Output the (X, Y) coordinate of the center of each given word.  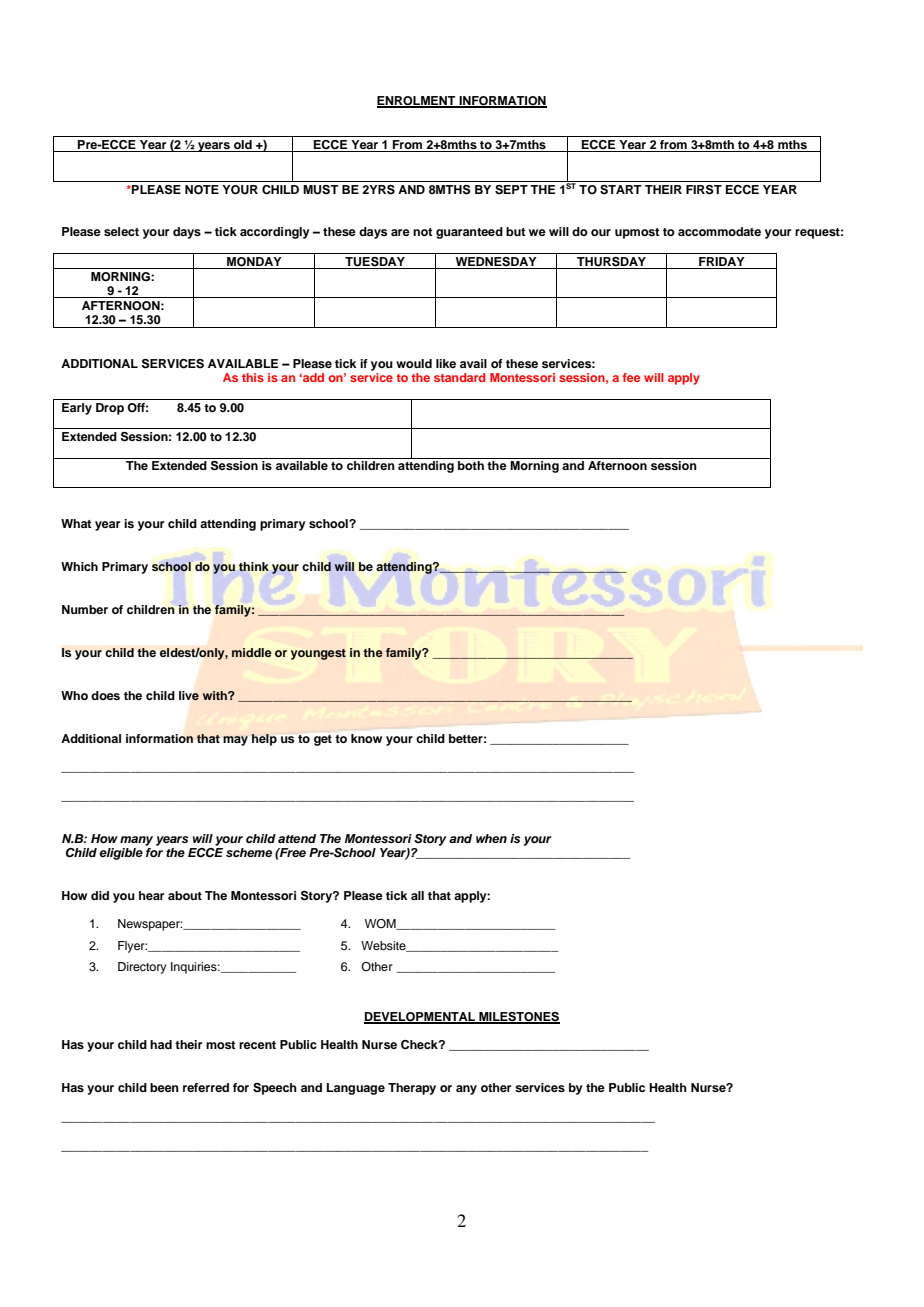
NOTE (202, 190)
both (471, 465)
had (161, 1044)
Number (85, 609)
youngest (318, 654)
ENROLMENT (417, 102)
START (620, 190)
